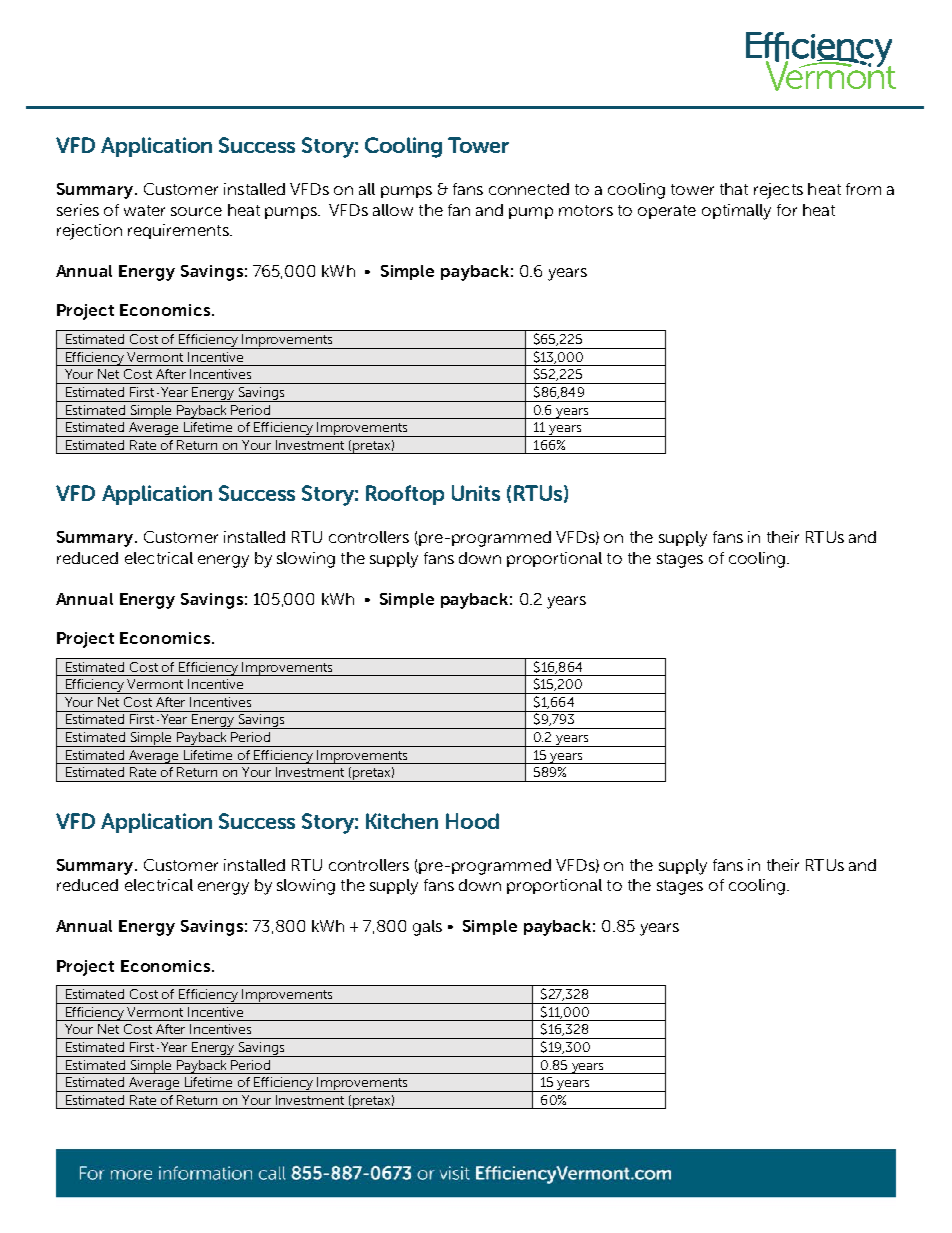 This screenshot has height=1233, width=952. What do you see at coordinates (787, 210) in the screenshot?
I see `for` at bounding box center [787, 210].
